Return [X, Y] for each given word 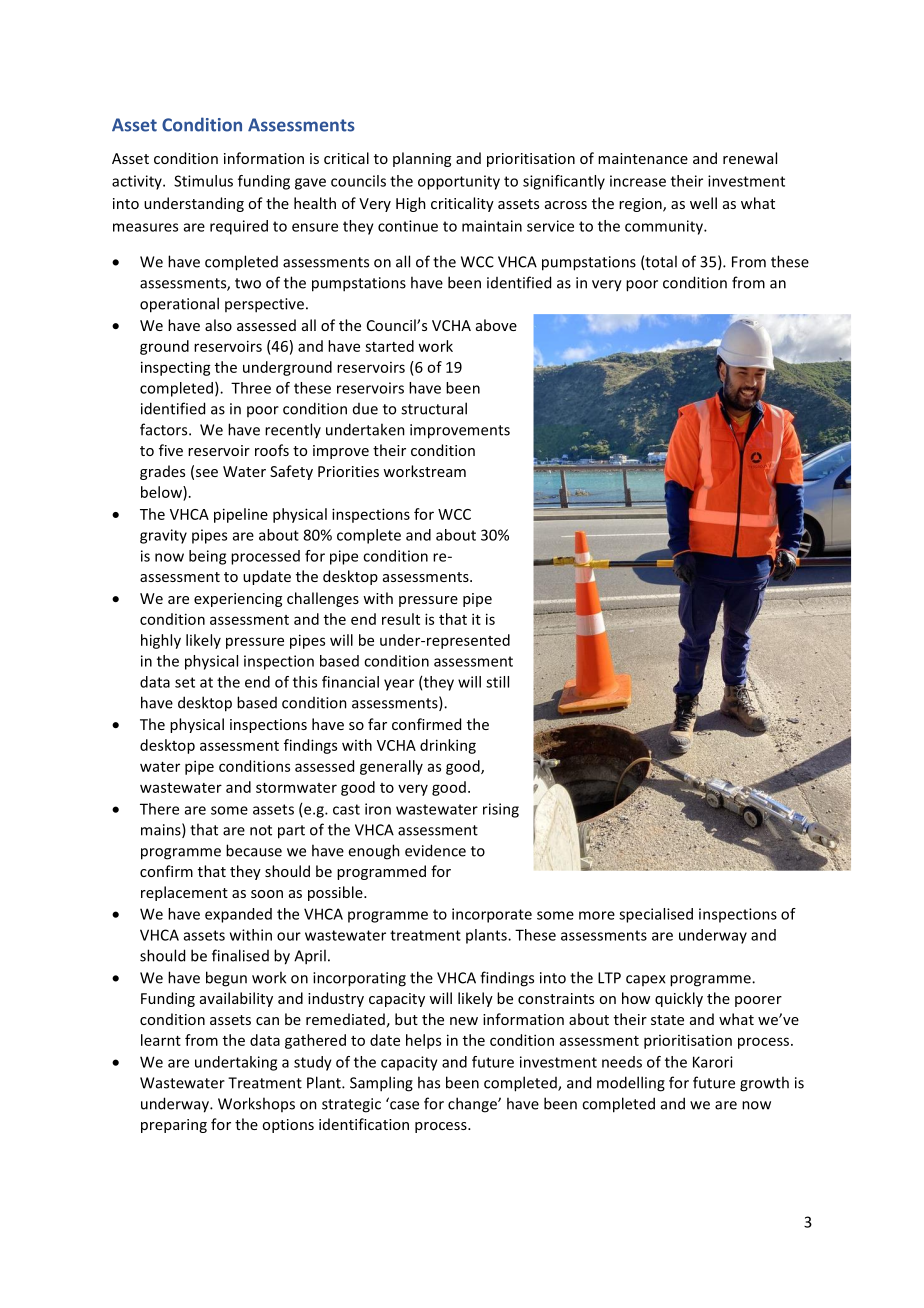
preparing [174, 1126]
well [703, 203]
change [473, 1105]
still [497, 682]
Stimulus [203, 181]
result [401, 619]
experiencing [238, 600]
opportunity [459, 182]
